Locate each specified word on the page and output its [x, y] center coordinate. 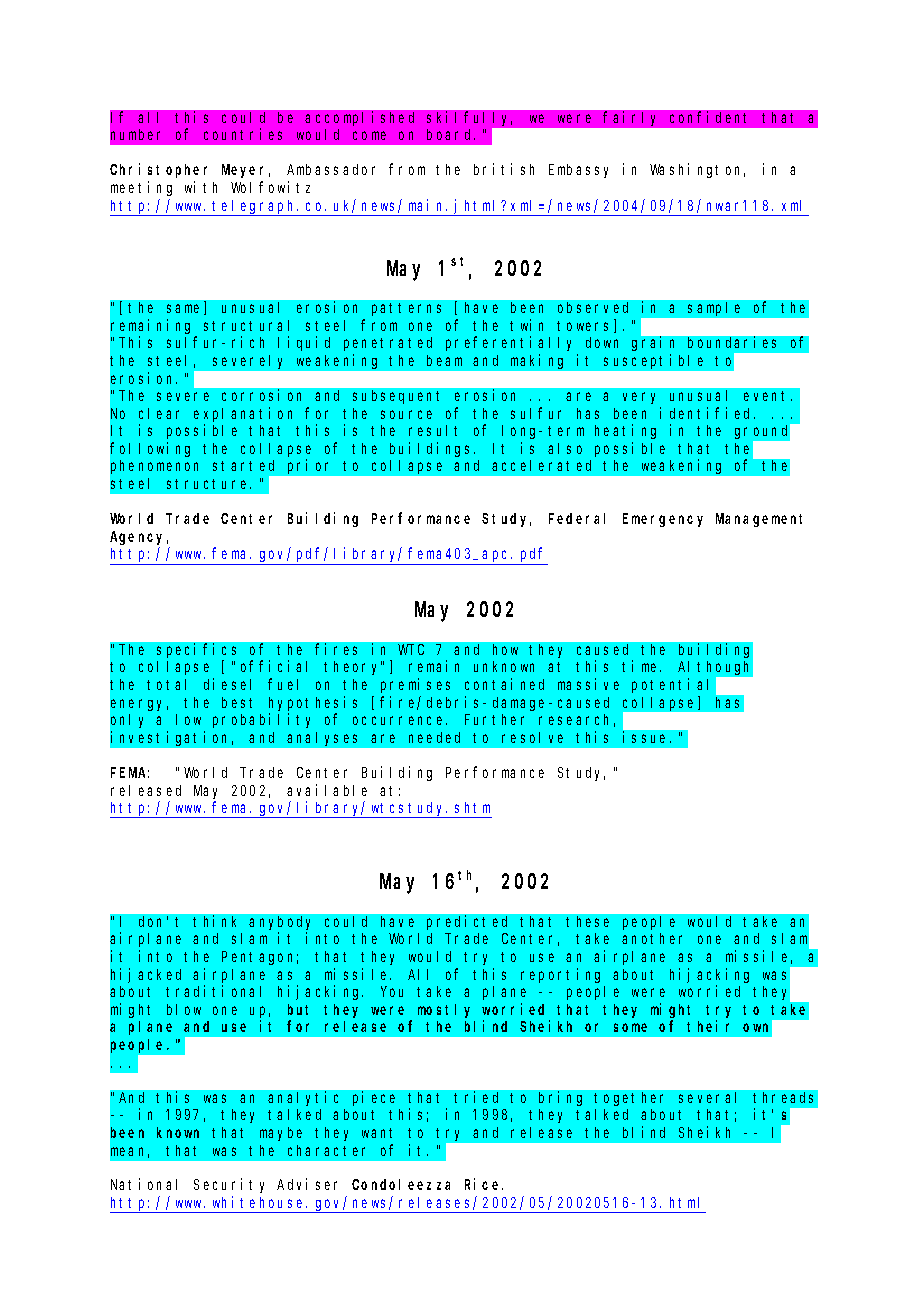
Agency [139, 538]
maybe [281, 1134]
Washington [697, 170]
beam [444, 360]
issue [647, 737]
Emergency [663, 520]
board [451, 134]
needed [434, 737]
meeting [141, 188]
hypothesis [313, 703]
